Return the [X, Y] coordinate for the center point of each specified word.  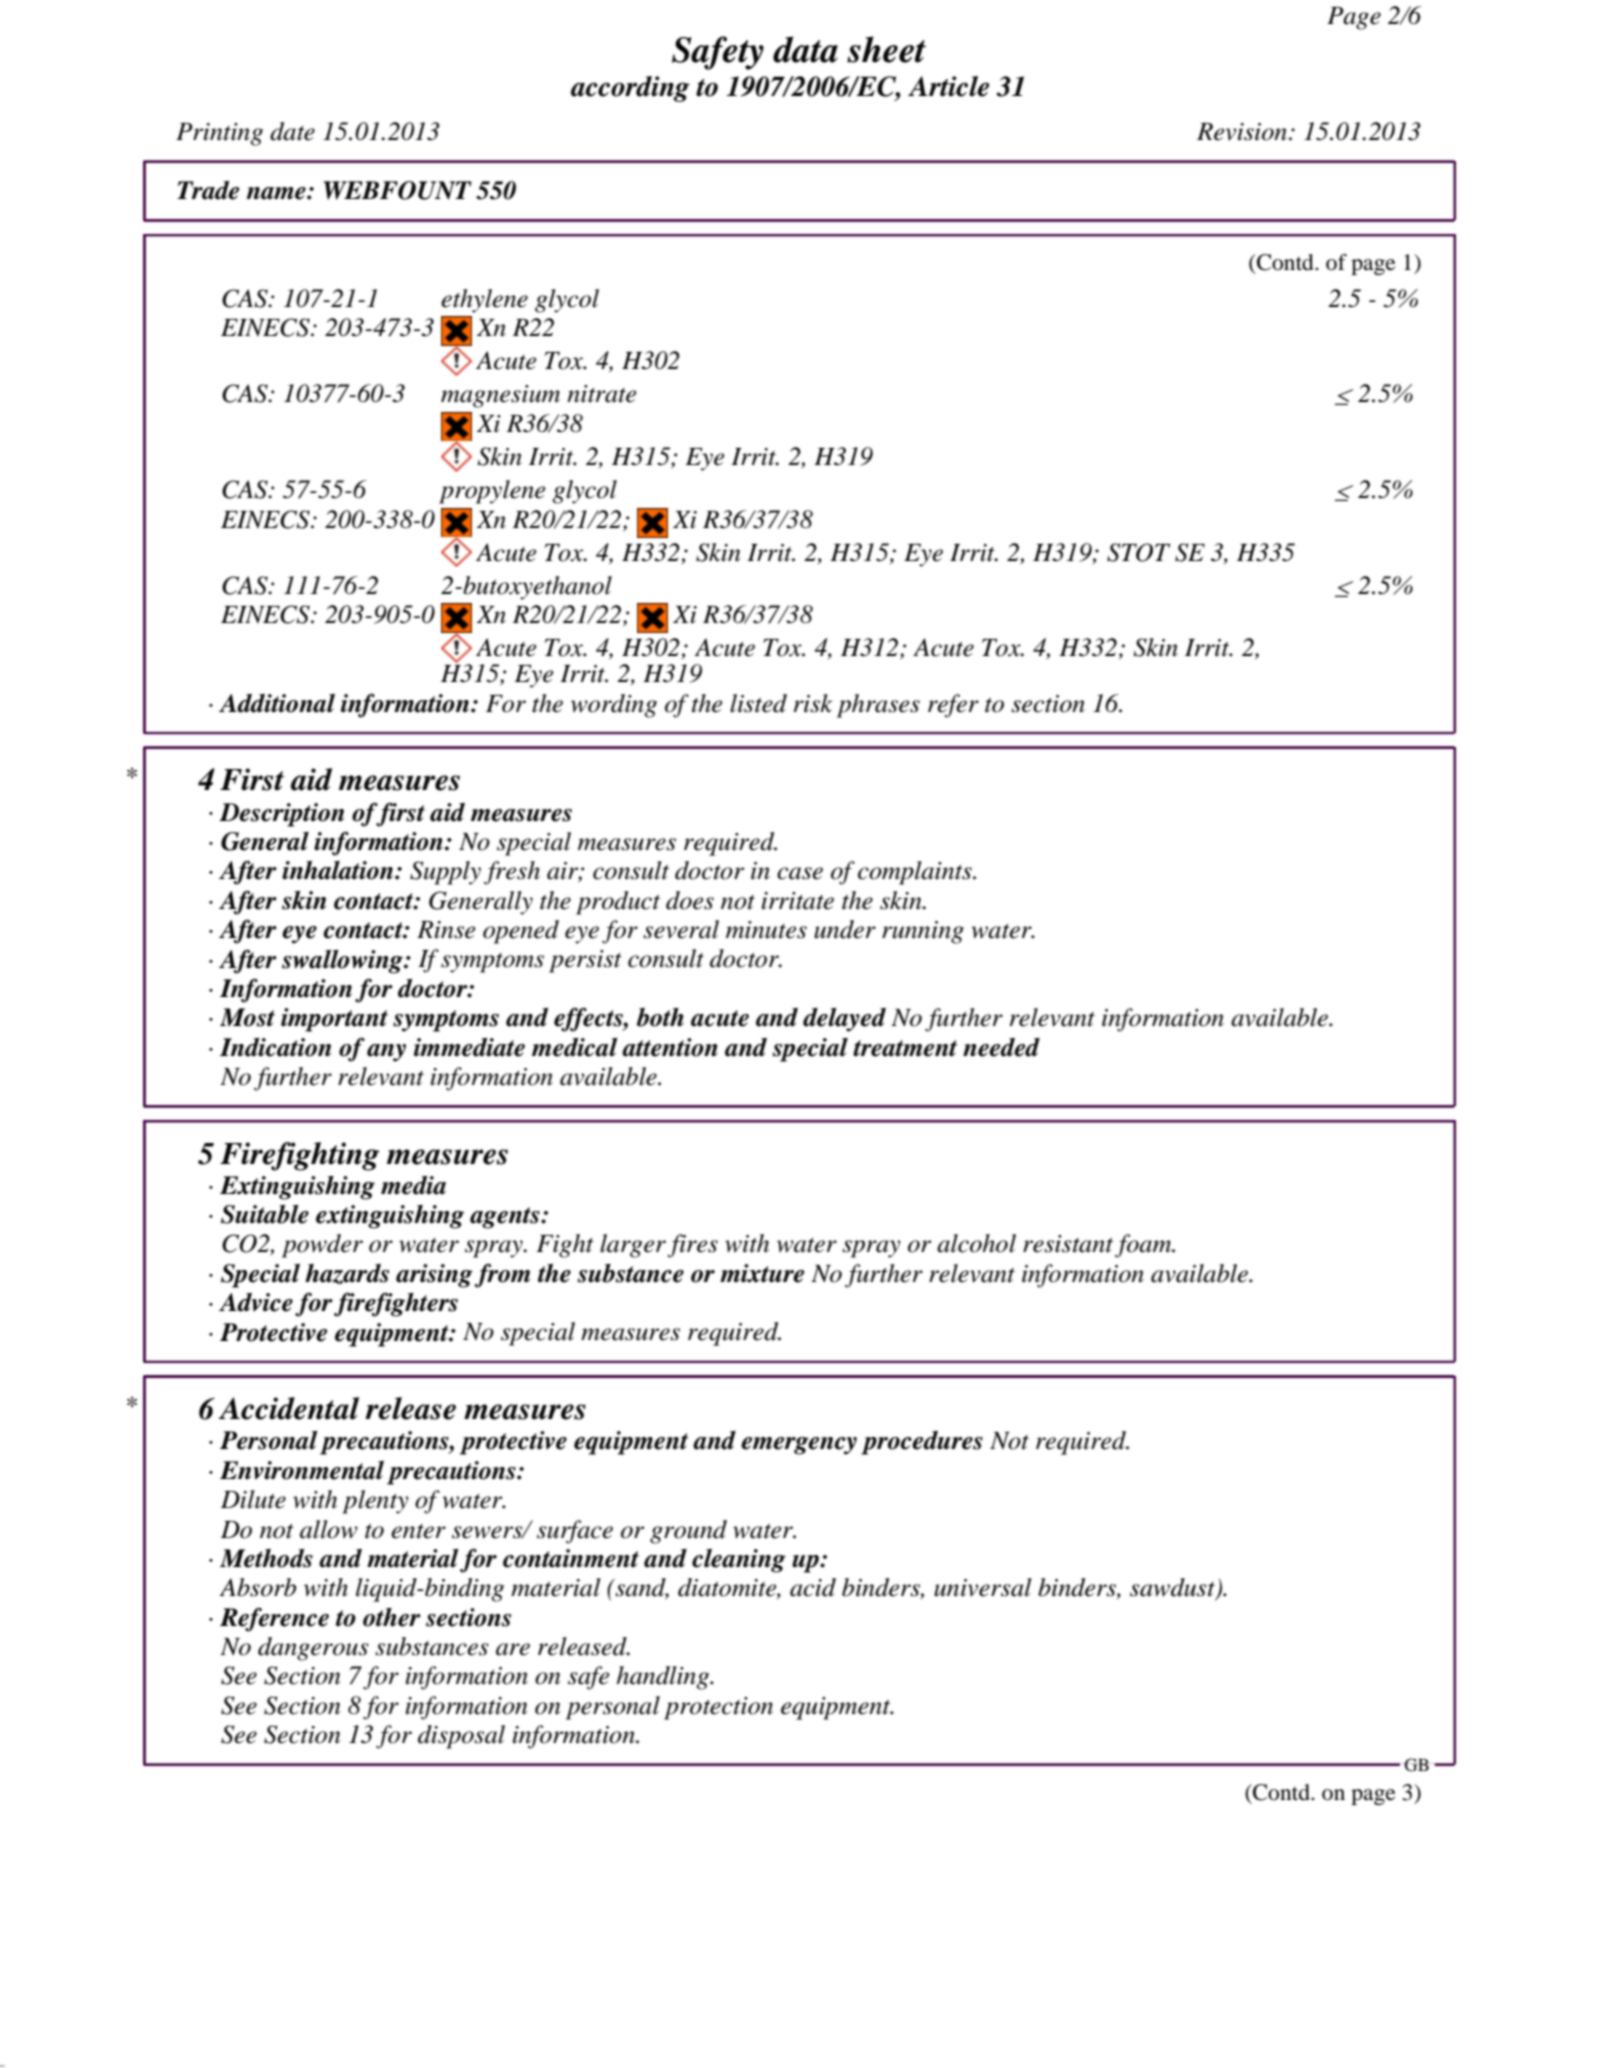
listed [758, 703]
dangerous [313, 1649]
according [630, 89]
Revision [1243, 132]
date [292, 131]
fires [692, 1246]
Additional [277, 703]
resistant [1068, 1244]
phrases [878, 706]
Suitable [265, 1214]
